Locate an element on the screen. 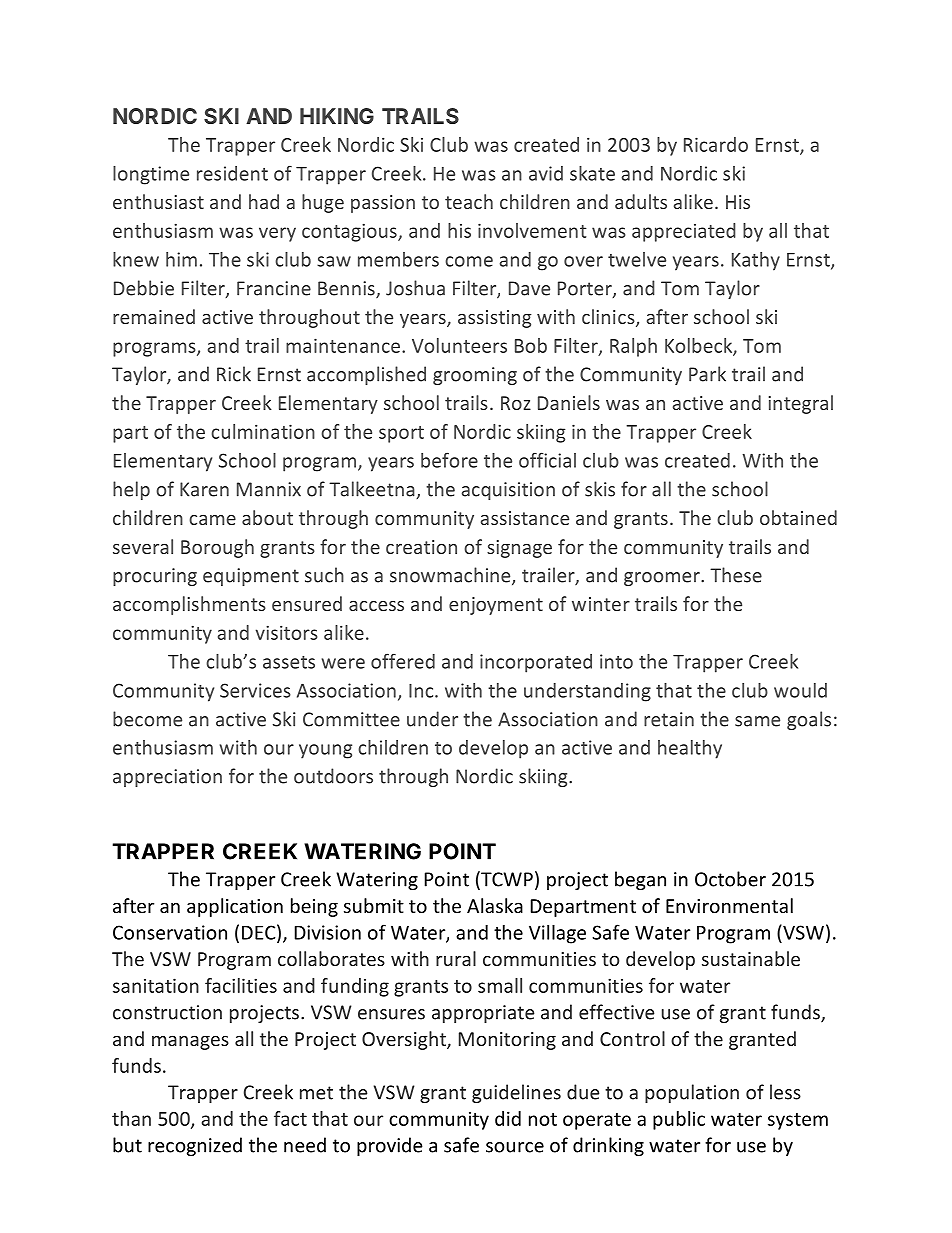 Image resolution: width=952 pixels, height=1233 pixels. obtained is located at coordinates (798, 517).
